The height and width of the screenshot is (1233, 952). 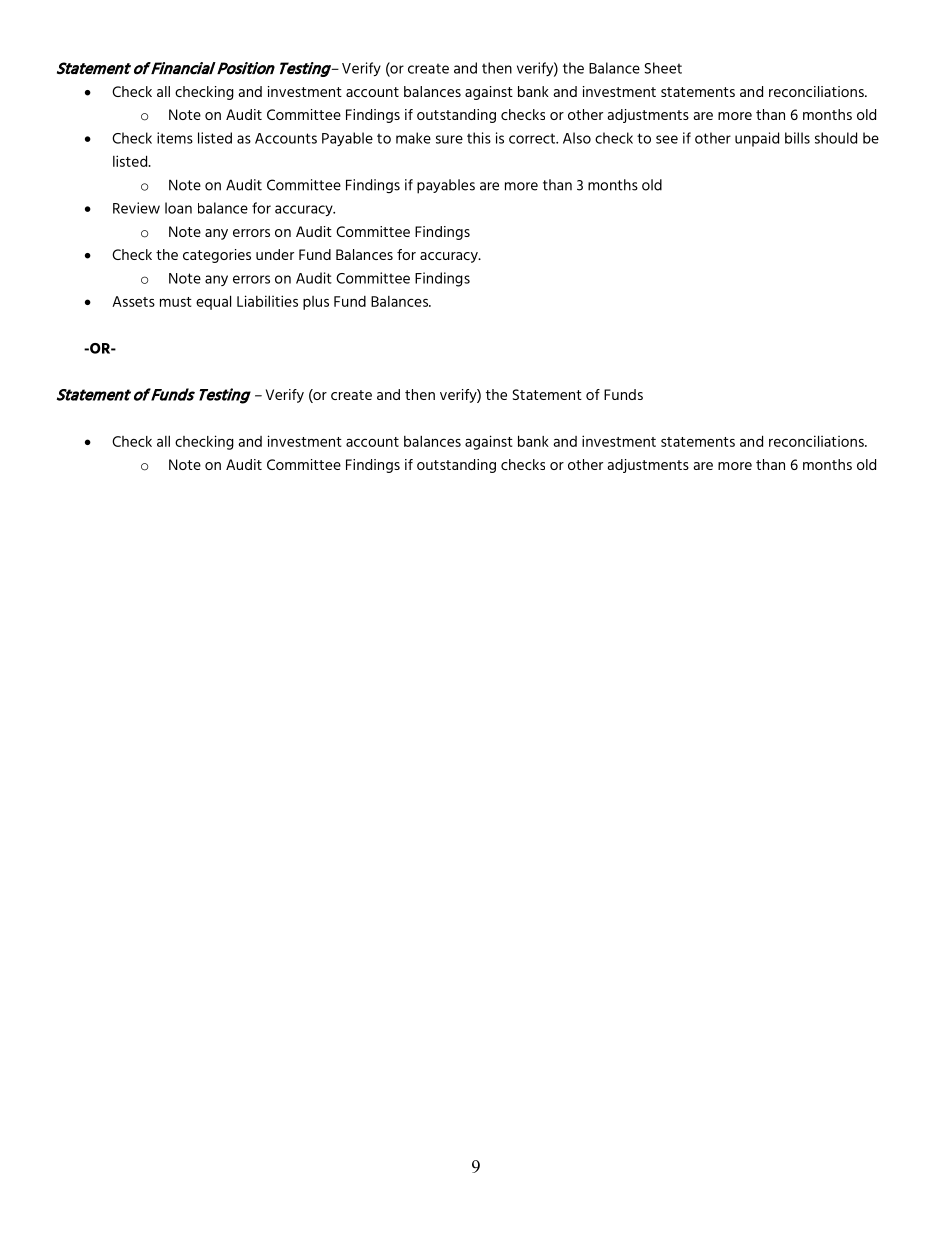 What do you see at coordinates (797, 138) in the screenshot?
I see `bills` at bounding box center [797, 138].
